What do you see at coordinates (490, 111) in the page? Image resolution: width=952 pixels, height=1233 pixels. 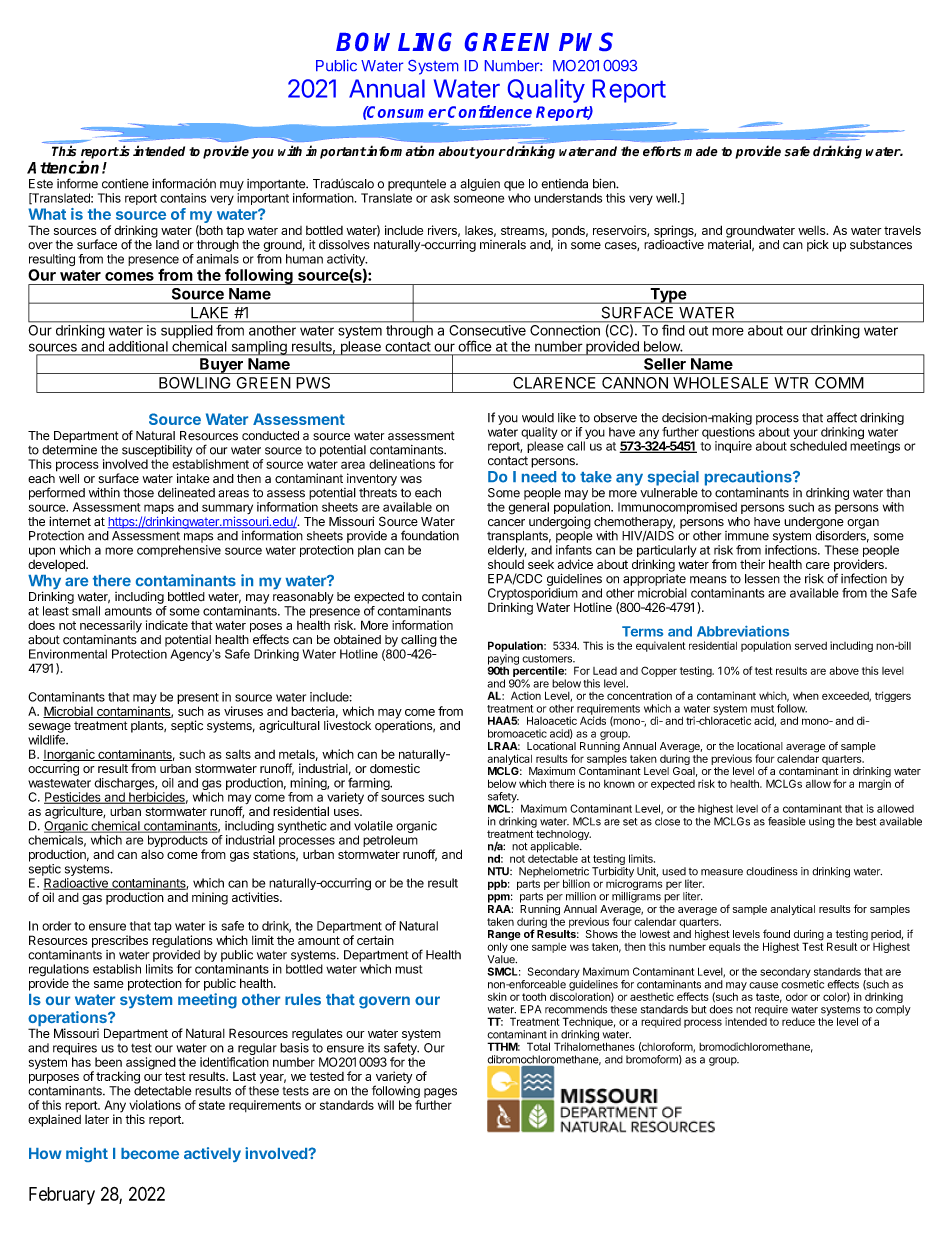 I see `Confidence` at bounding box center [490, 111].
